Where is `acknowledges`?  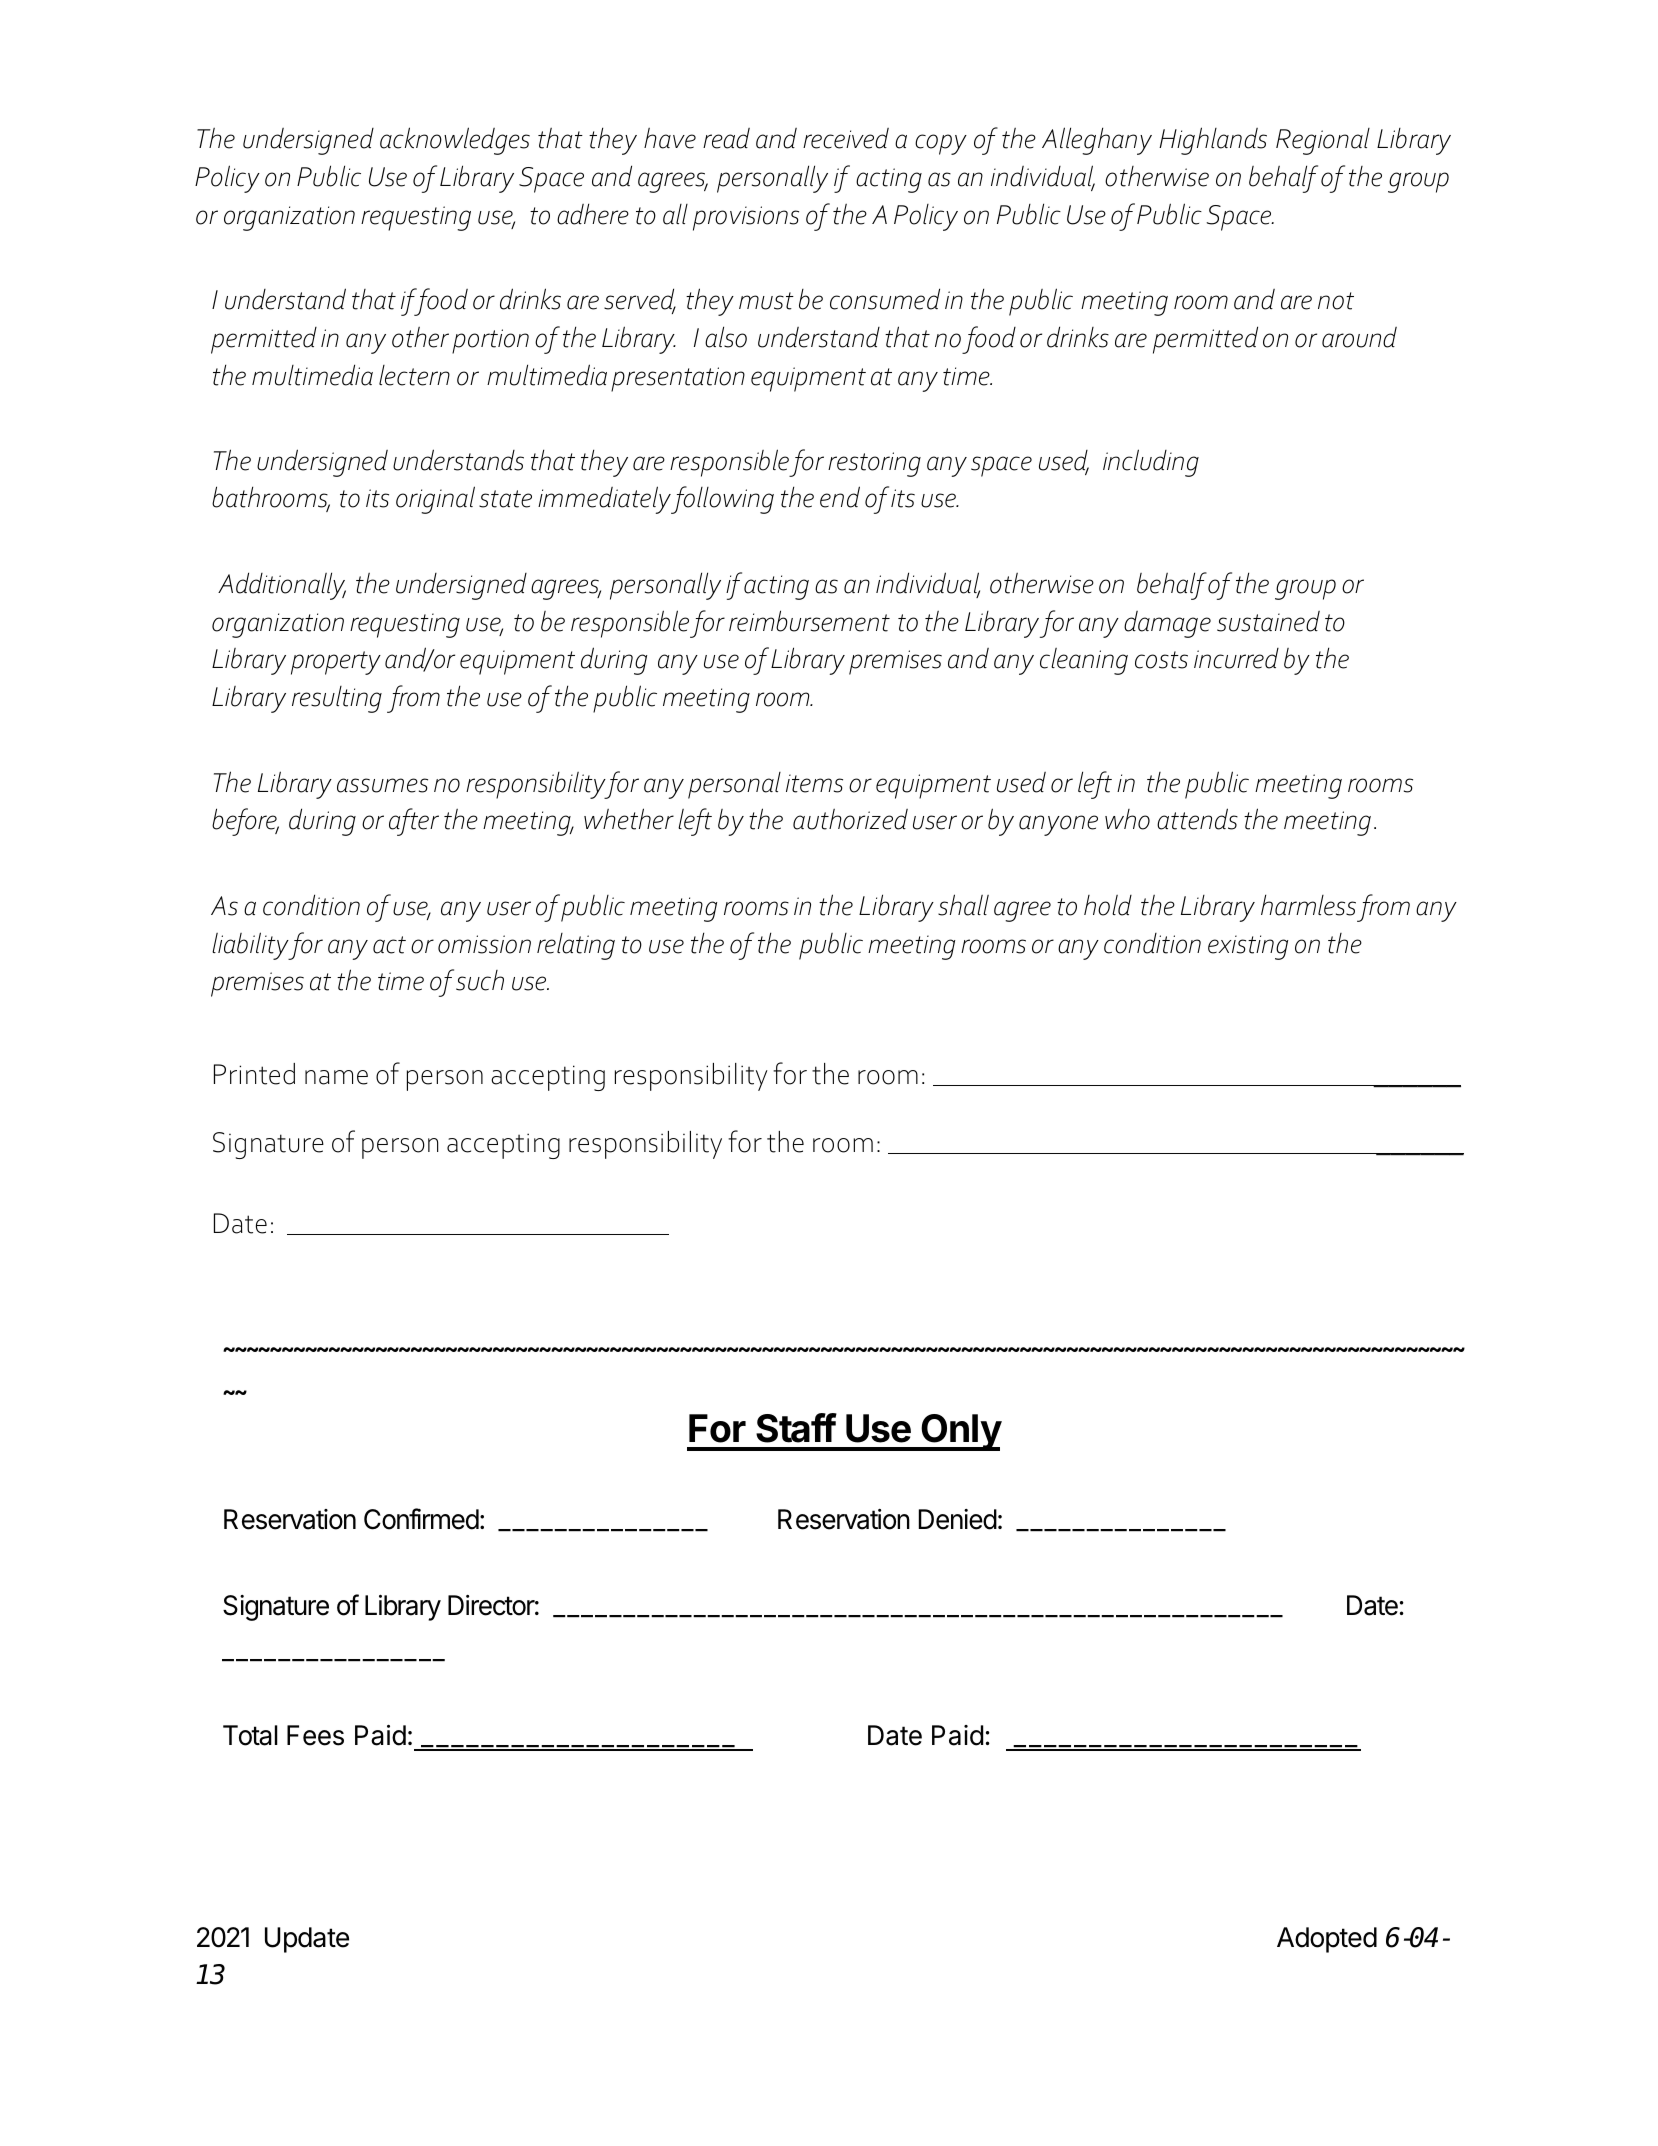
acknowledges is located at coordinates (455, 141).
